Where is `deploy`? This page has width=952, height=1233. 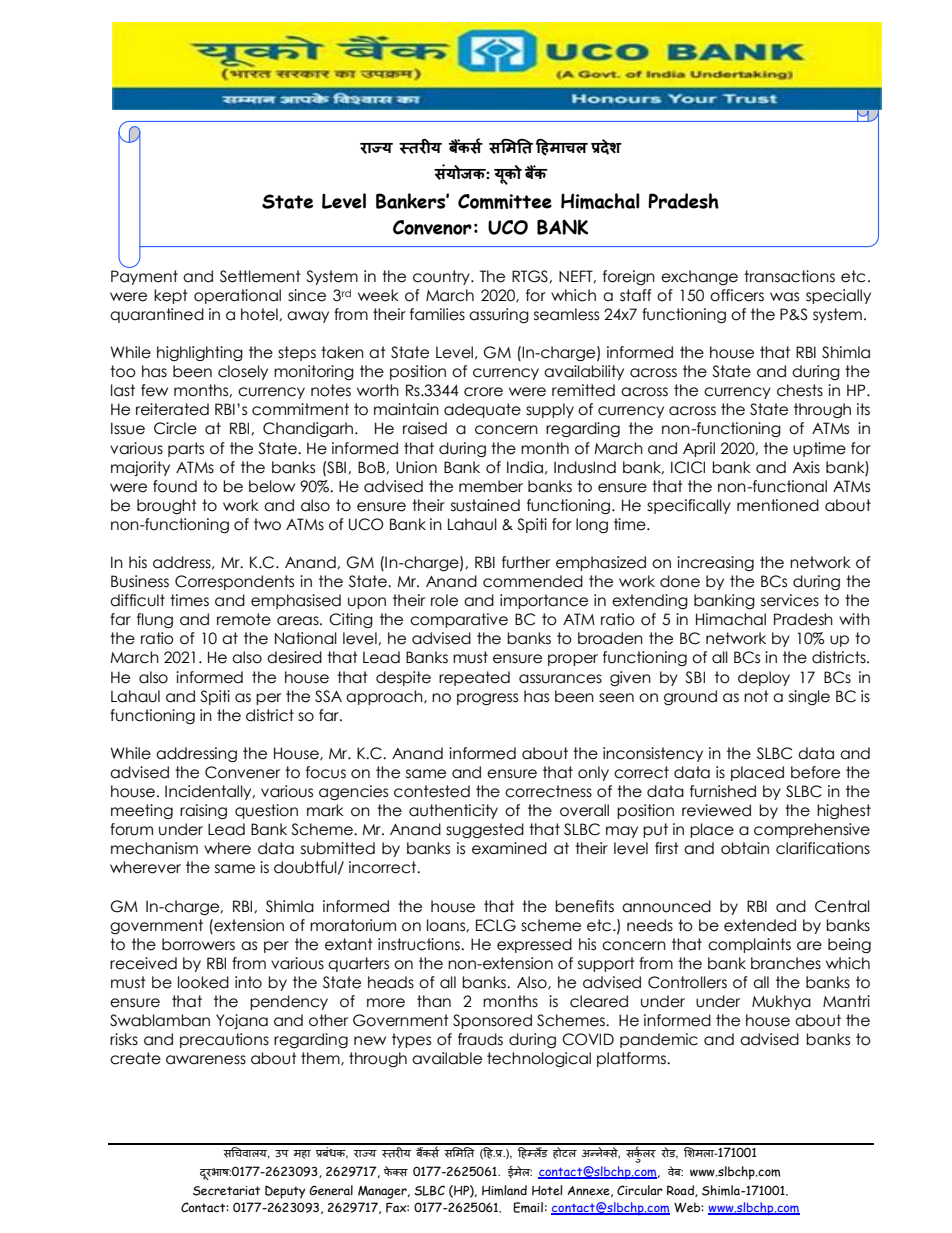 deploy is located at coordinates (764, 678).
